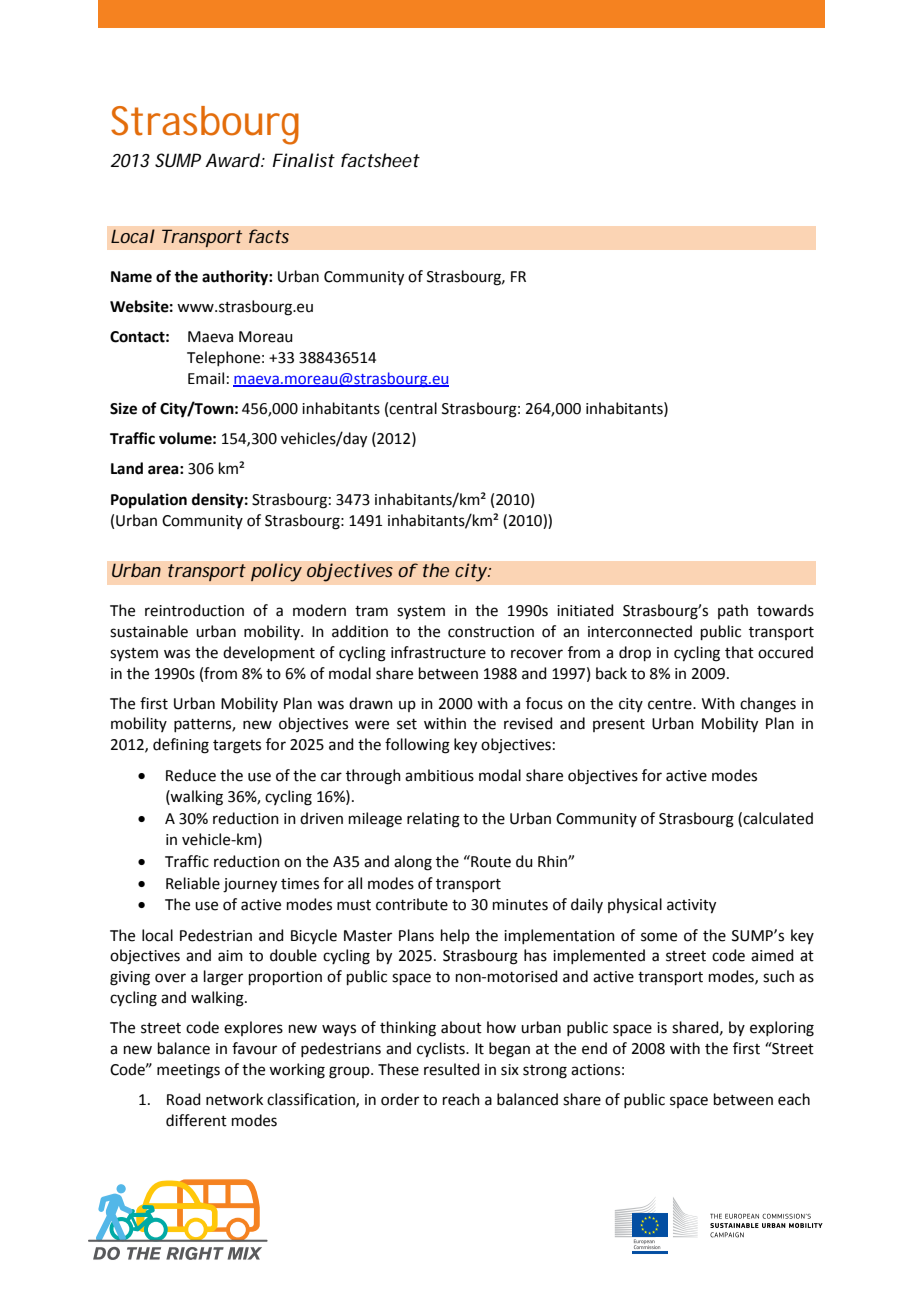 The width and height of the screenshot is (924, 1308). What do you see at coordinates (490, 861) in the screenshot?
I see `Route` at bounding box center [490, 861].
